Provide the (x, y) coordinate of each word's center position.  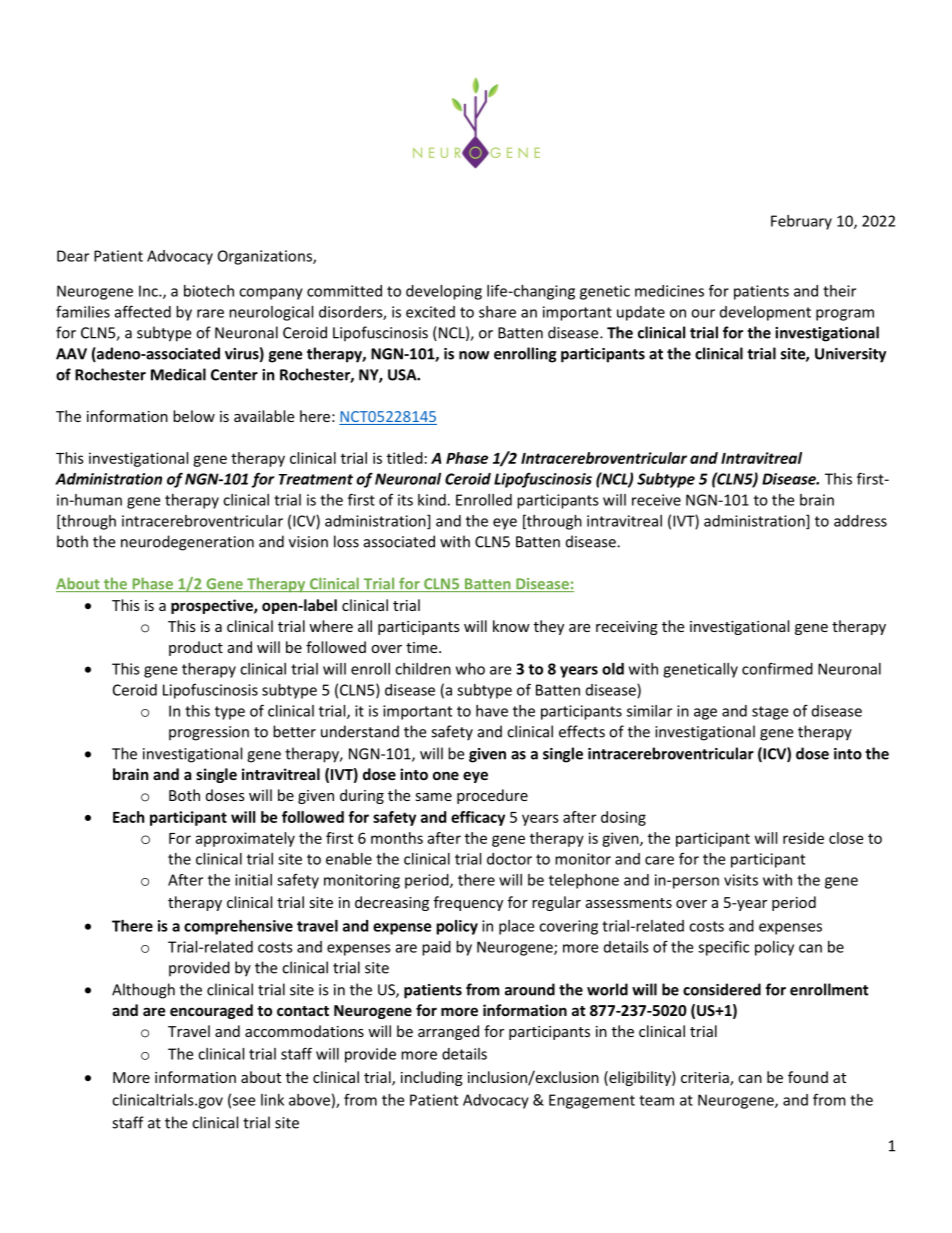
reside (803, 838)
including (432, 1078)
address (860, 521)
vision (308, 542)
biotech (209, 291)
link (272, 1100)
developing (444, 292)
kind (433, 500)
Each (129, 817)
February (801, 222)
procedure (492, 796)
